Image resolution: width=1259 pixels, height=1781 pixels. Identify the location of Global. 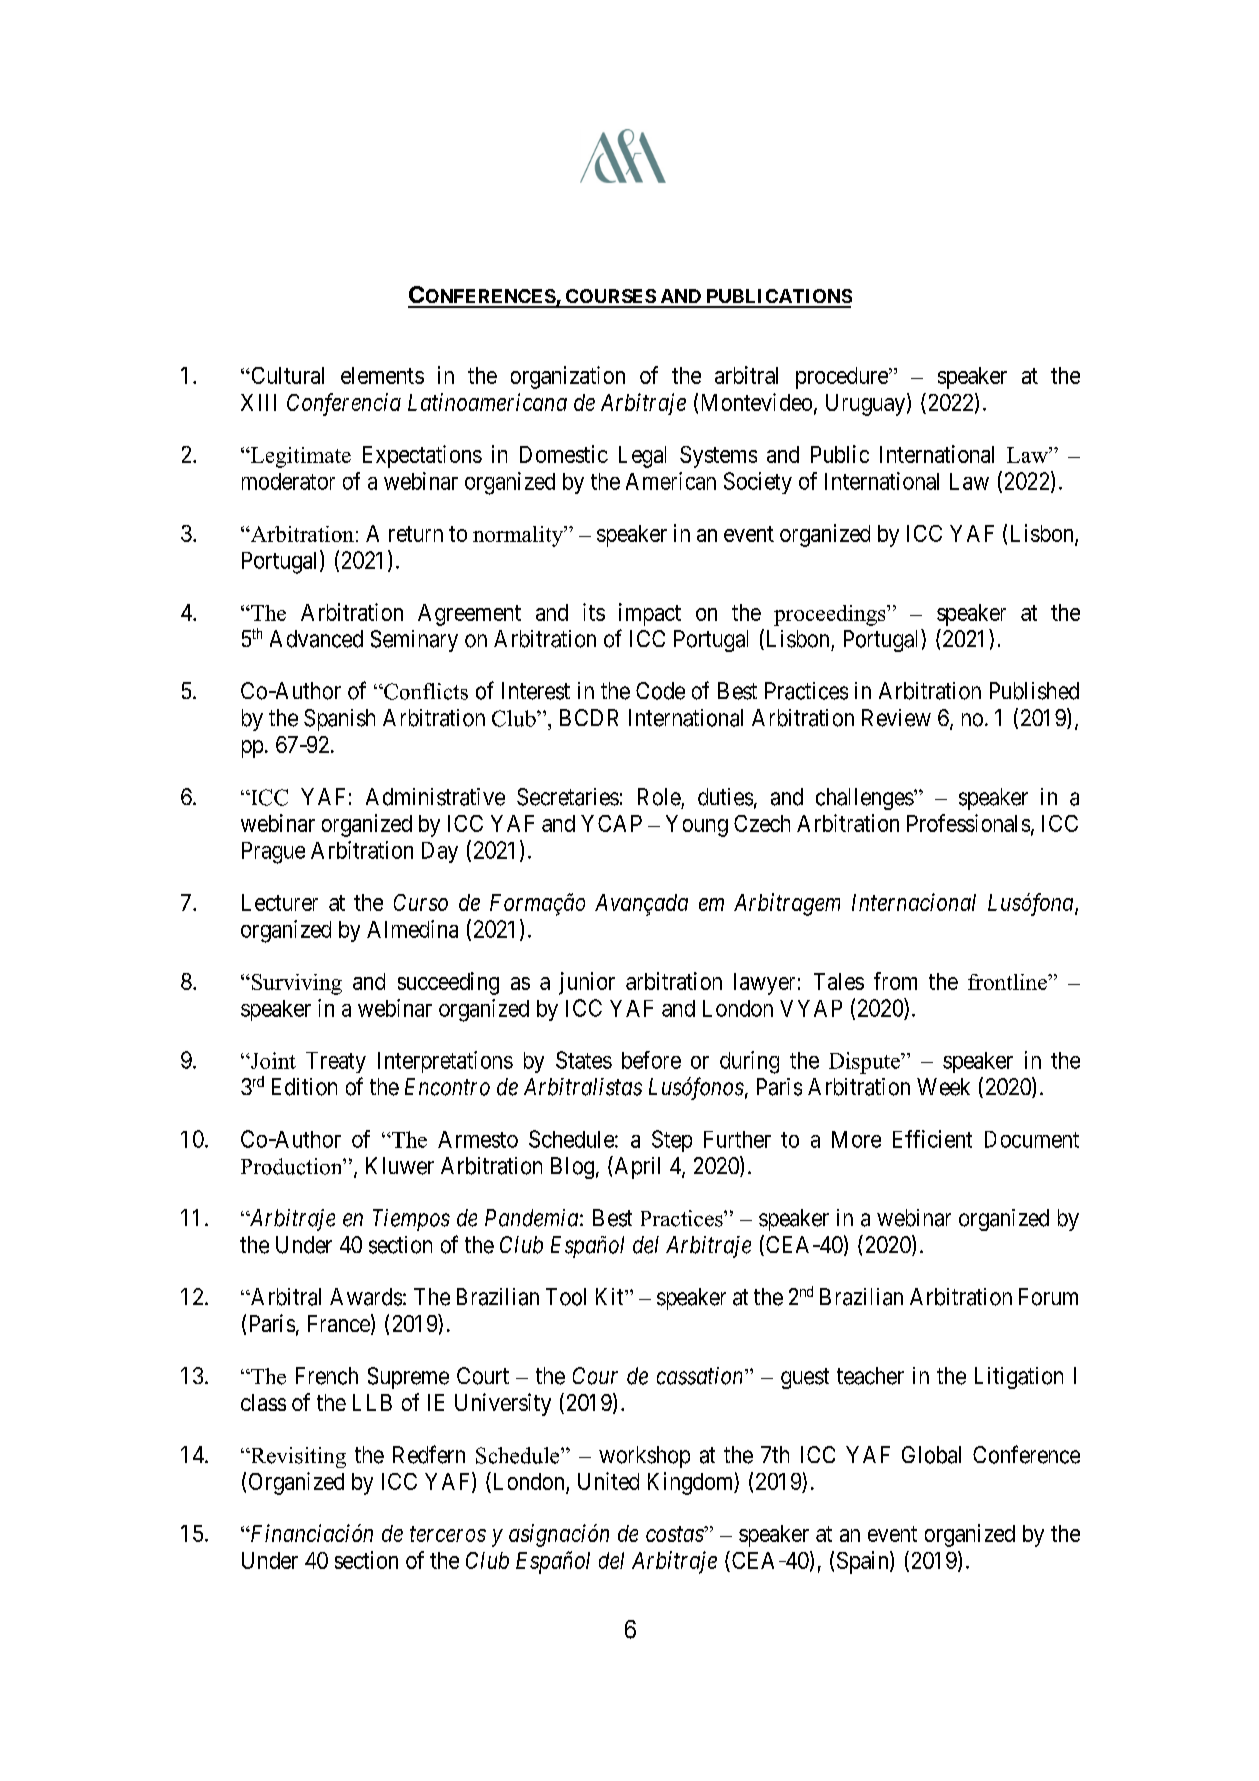
(931, 1455).
